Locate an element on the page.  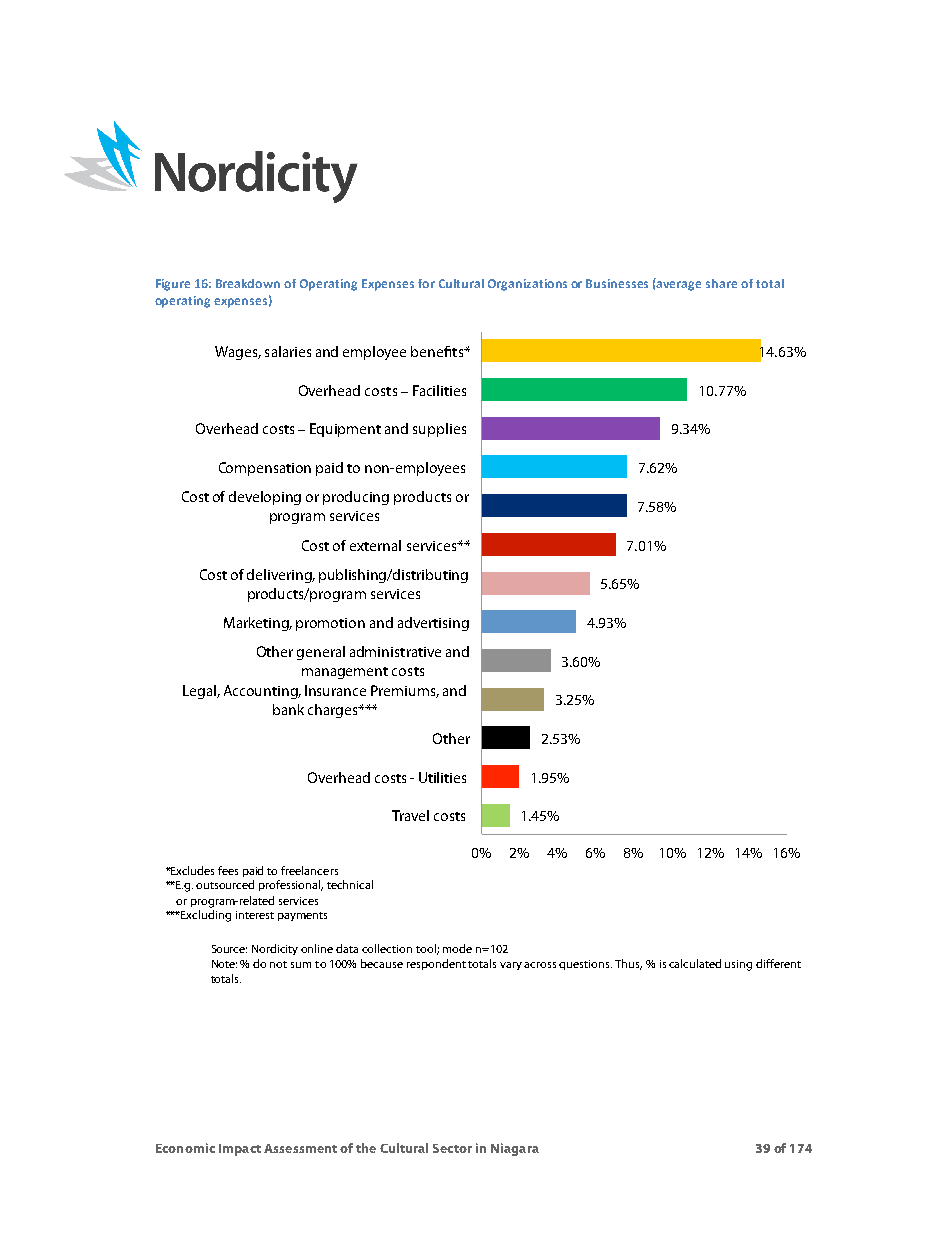
Travel is located at coordinates (410, 815).
